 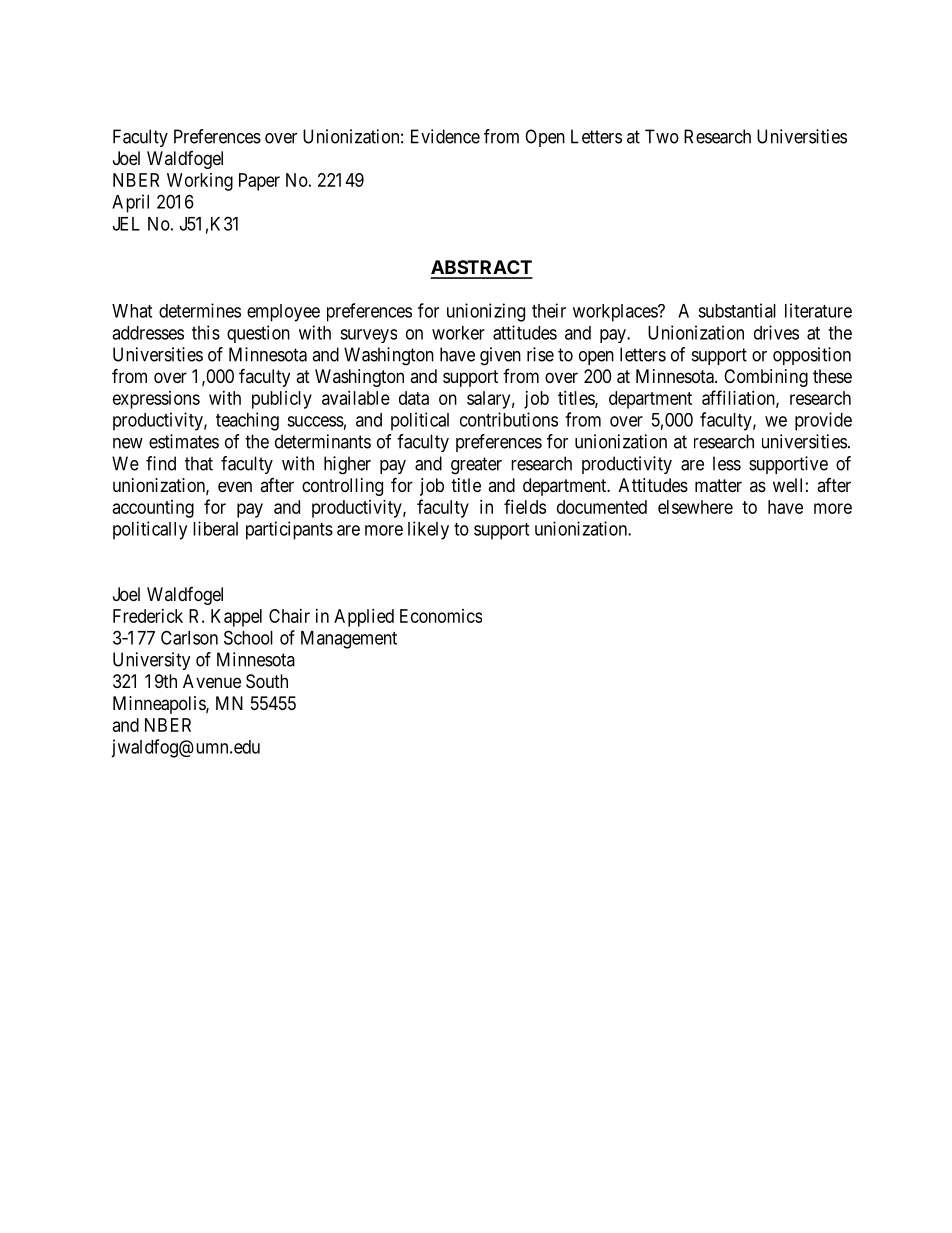 I want to click on substantial, so click(x=737, y=310).
